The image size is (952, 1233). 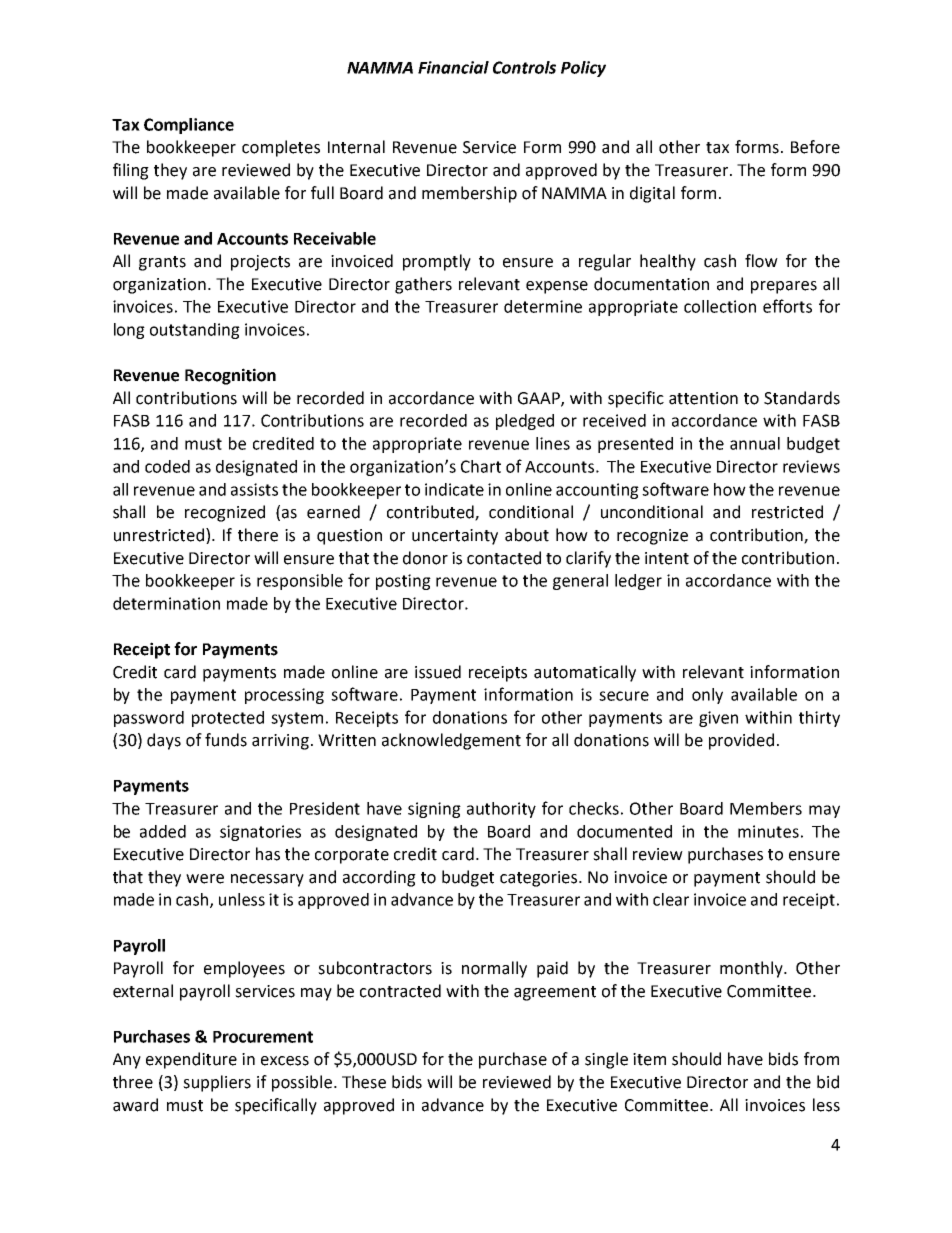 I want to click on Compliance, so click(x=189, y=126).
